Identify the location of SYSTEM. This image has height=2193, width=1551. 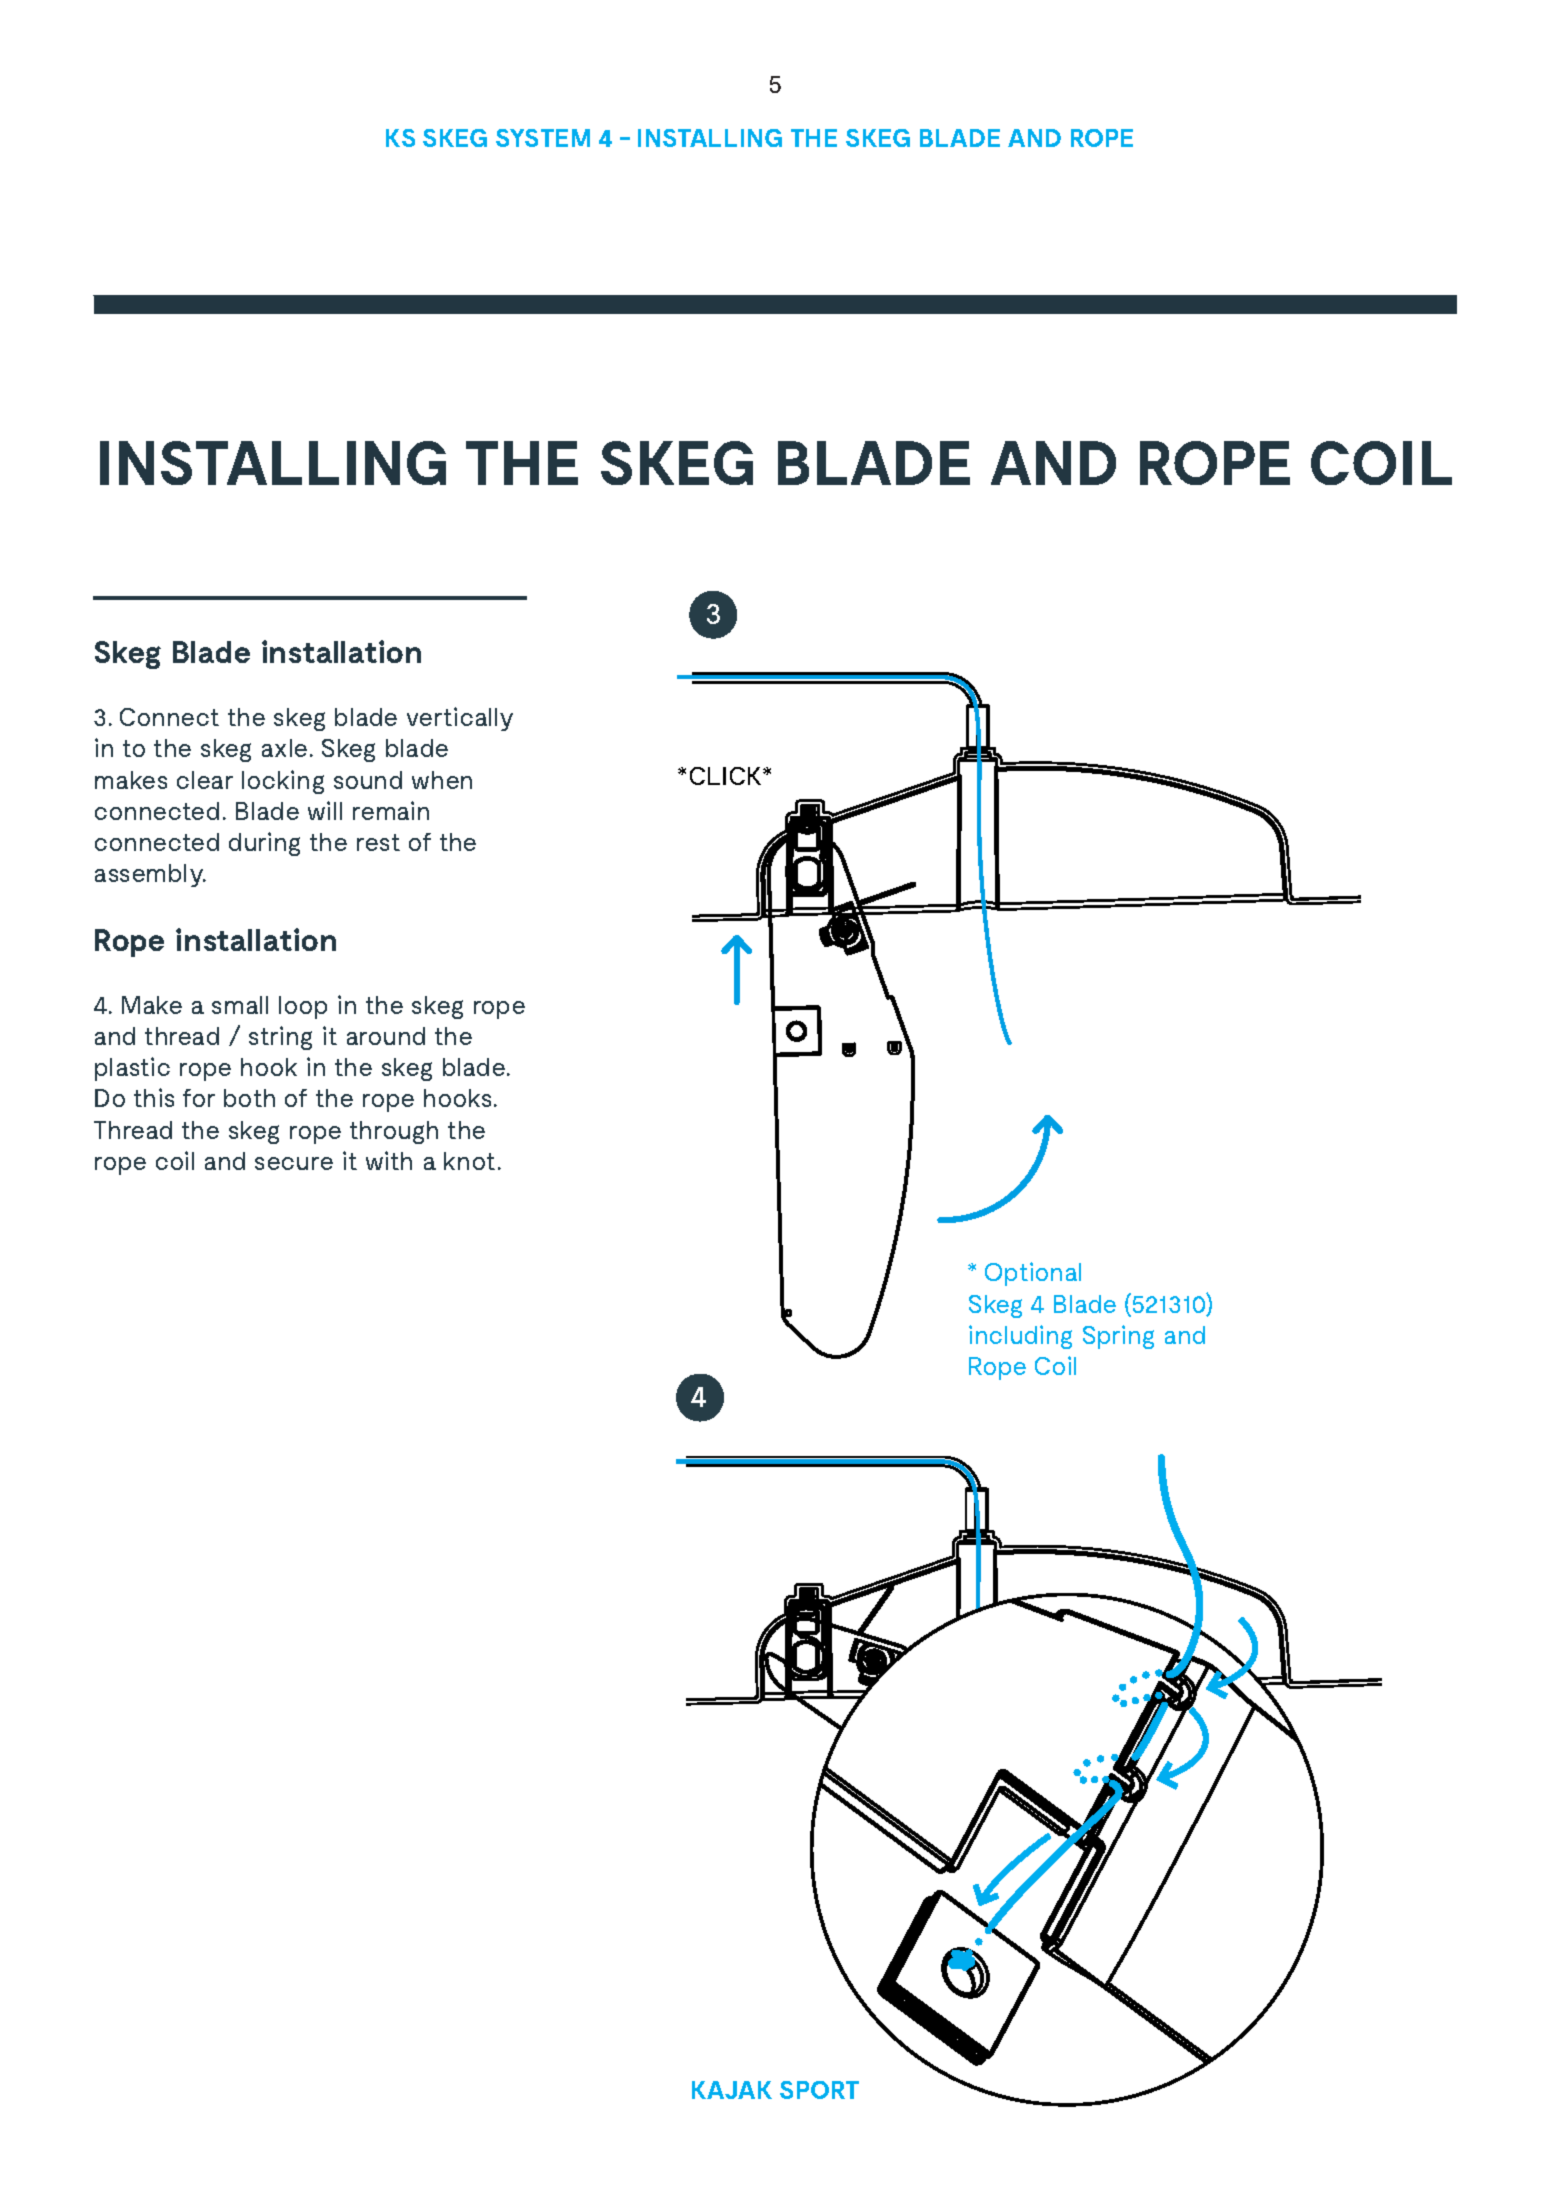
(543, 138).
